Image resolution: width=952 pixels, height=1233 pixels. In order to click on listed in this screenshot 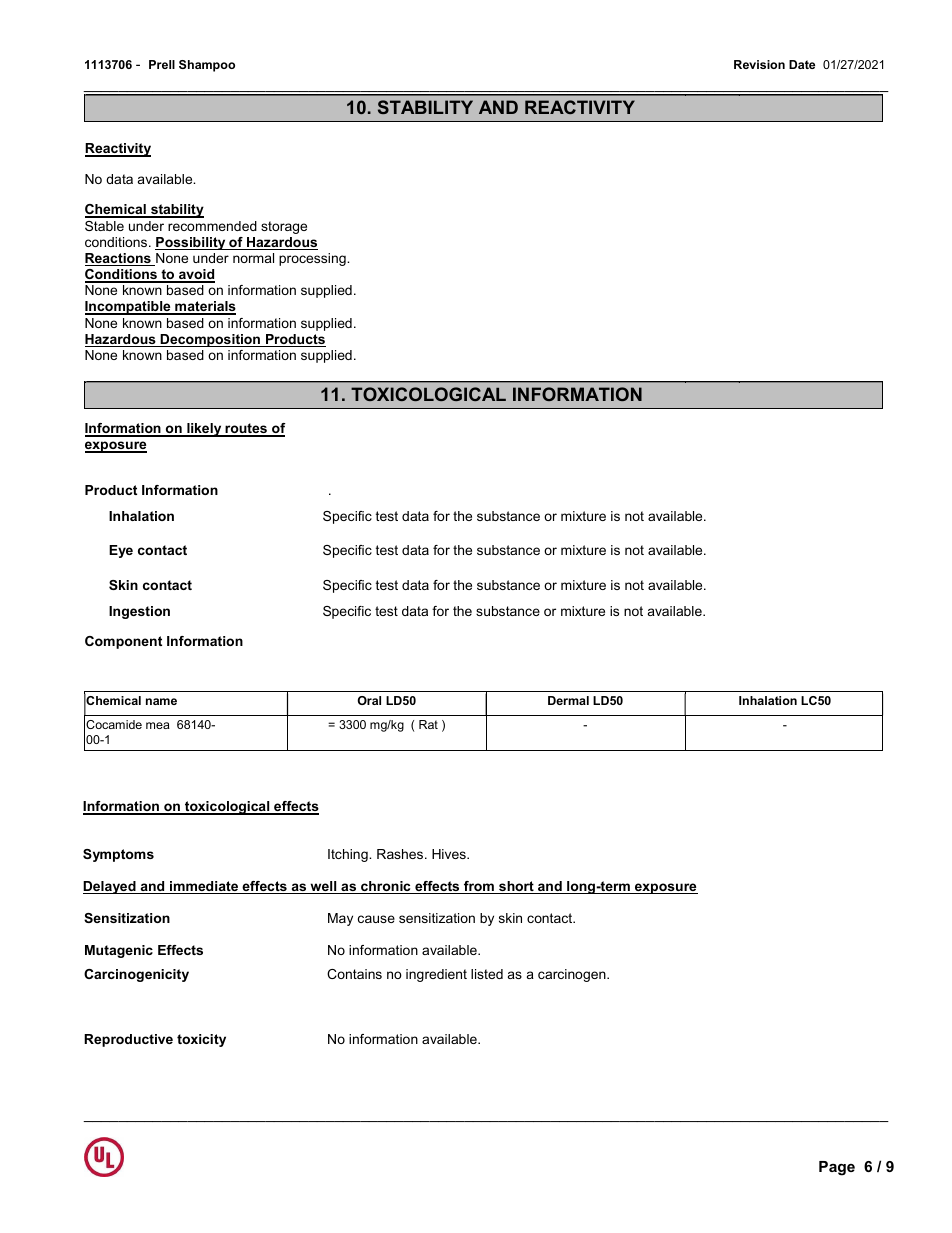, I will do `click(487, 974)`.
